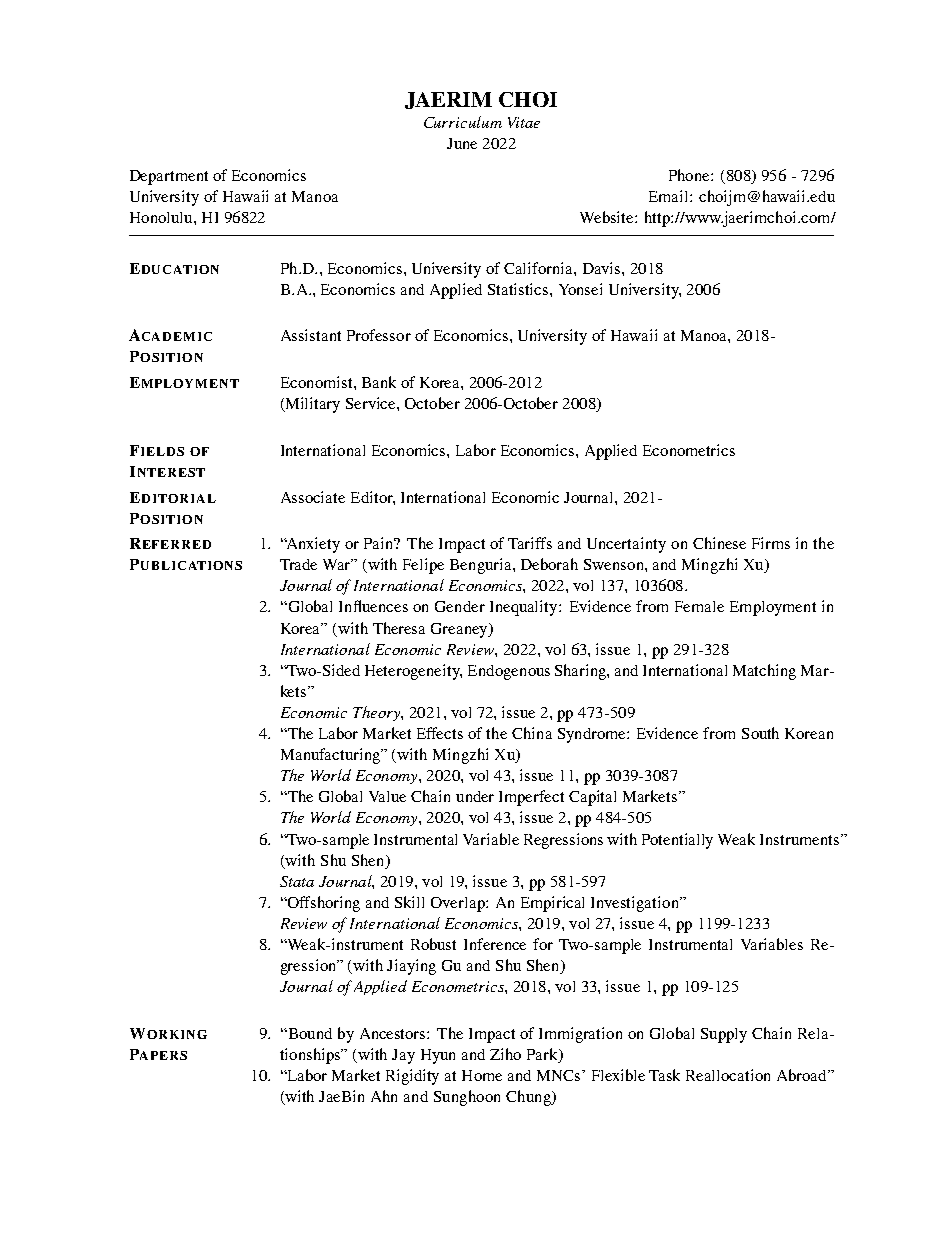  What do you see at coordinates (530, 543) in the screenshot?
I see `Tariffs` at bounding box center [530, 543].
